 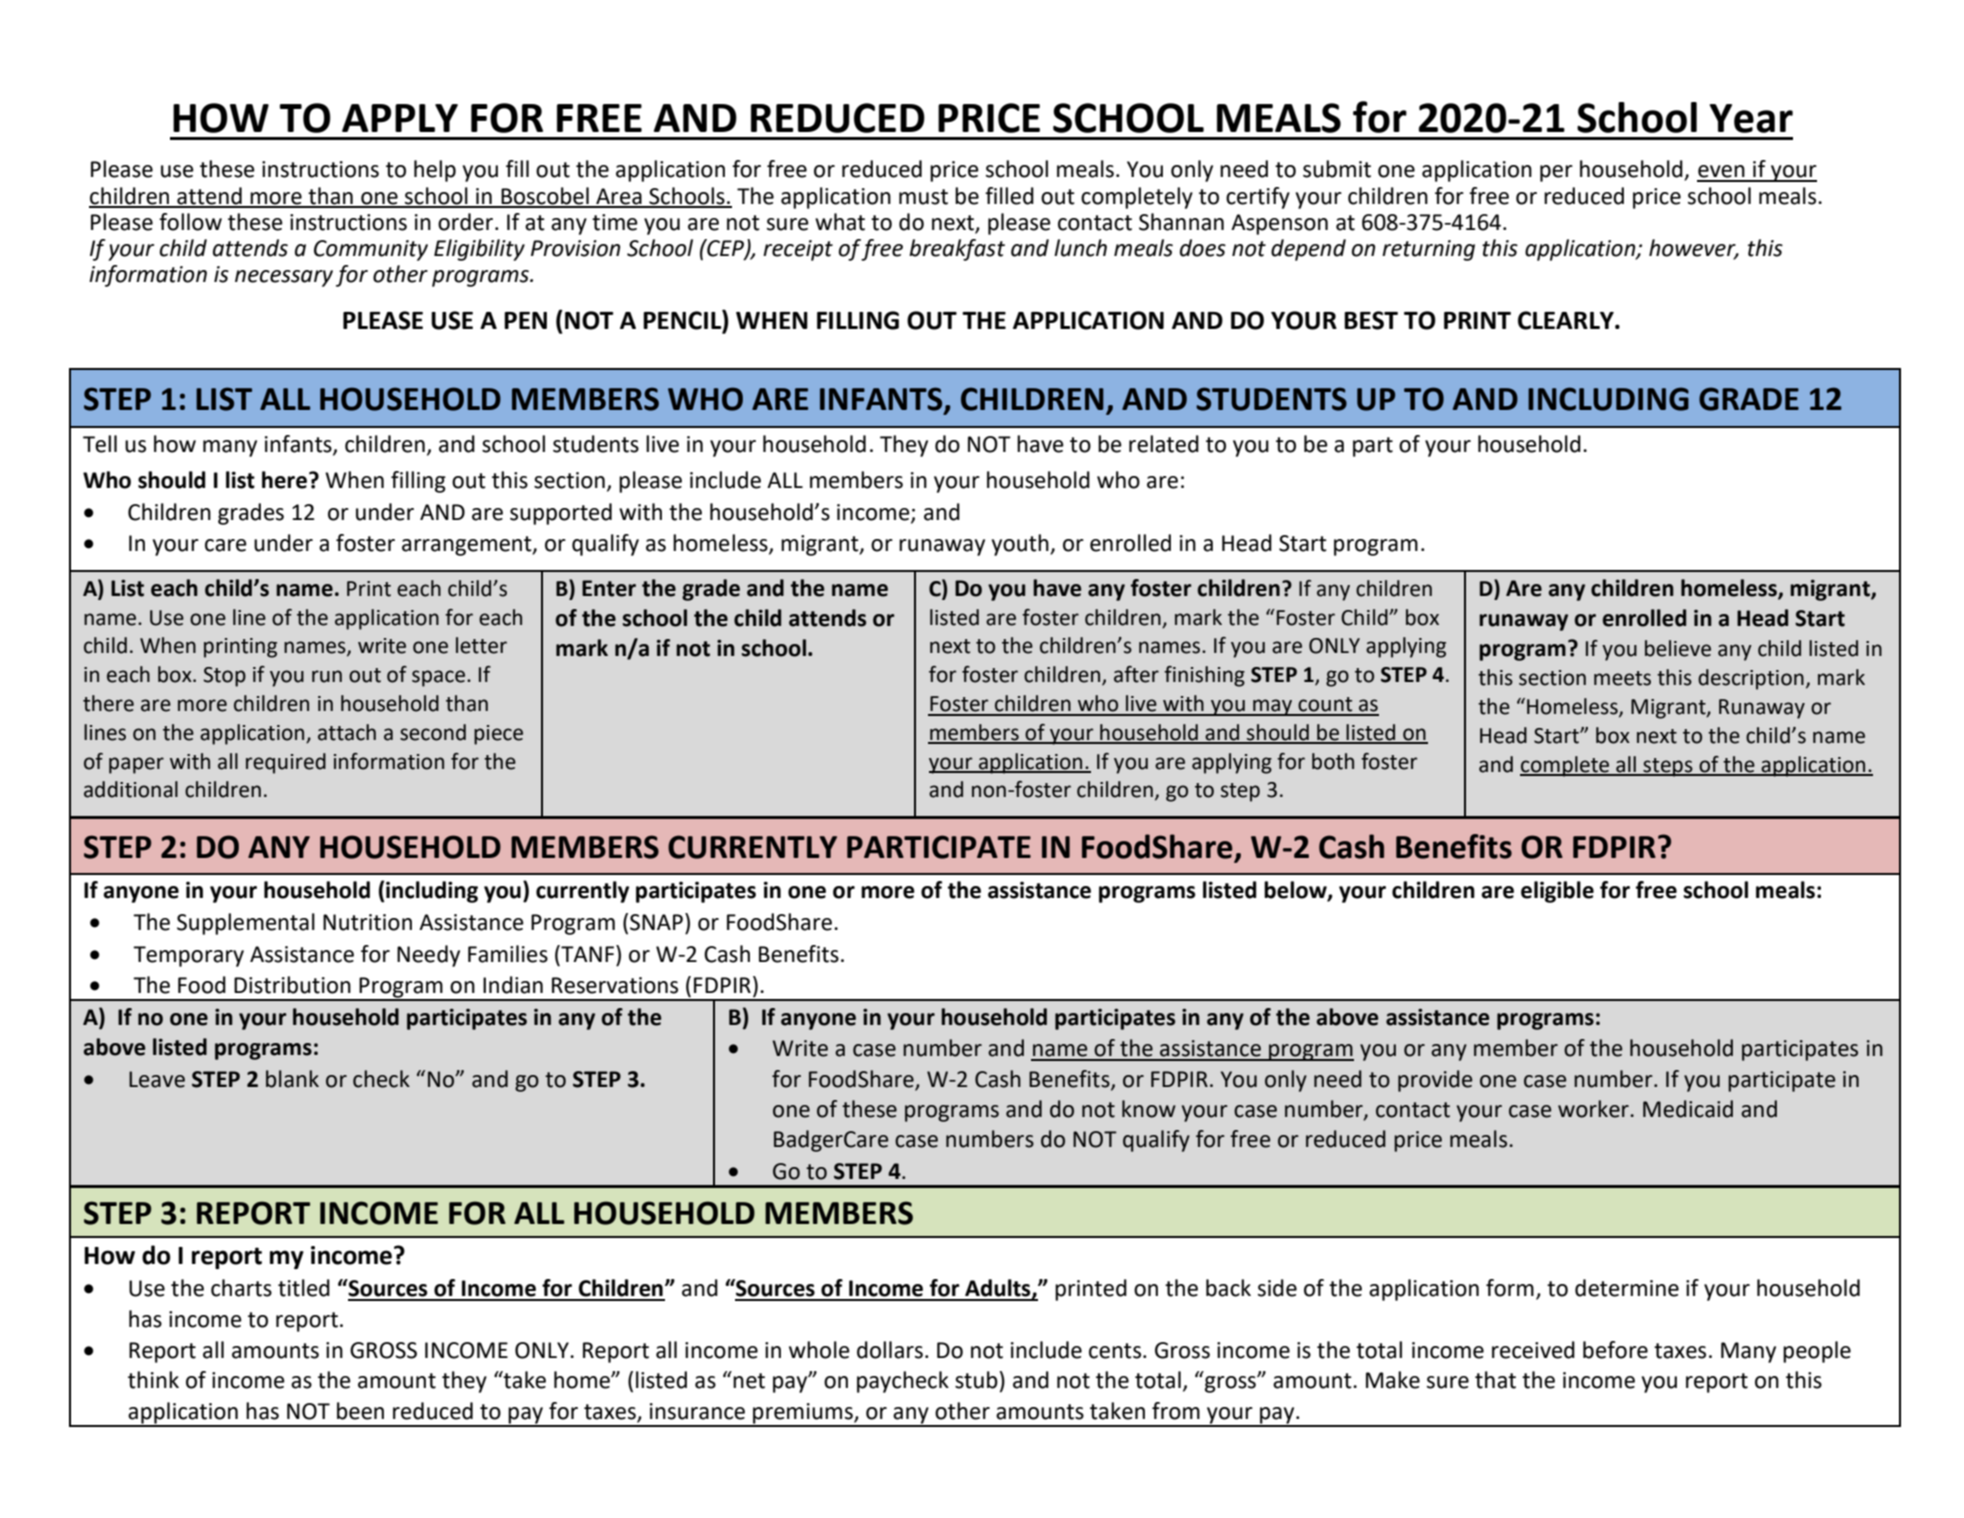 I want to click on meets, so click(x=1622, y=678).
